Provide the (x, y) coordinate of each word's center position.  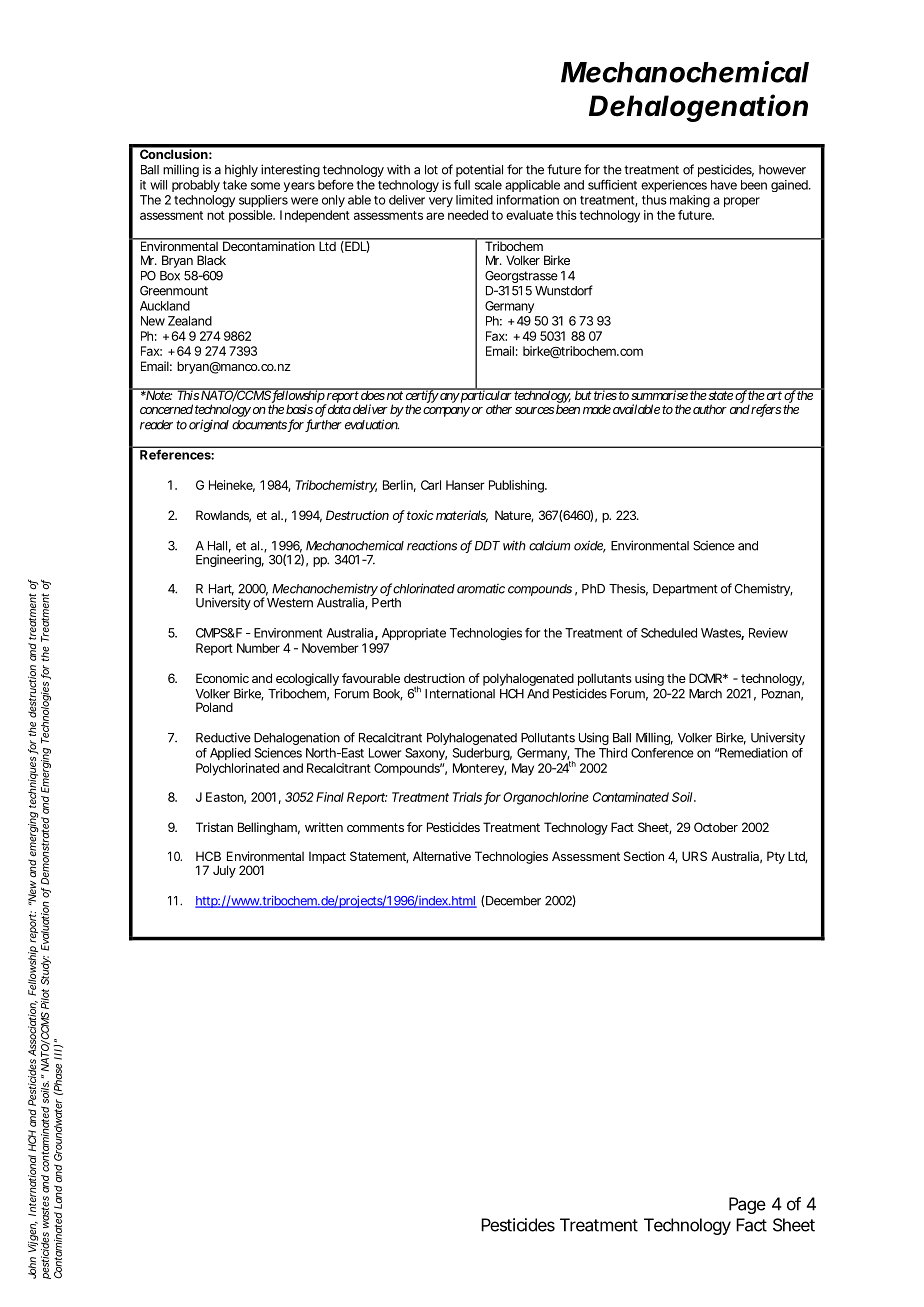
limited (474, 200)
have (724, 185)
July (224, 871)
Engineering (230, 560)
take (235, 185)
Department (685, 590)
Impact (327, 857)
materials (462, 516)
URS (694, 856)
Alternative (442, 856)
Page (747, 1205)
